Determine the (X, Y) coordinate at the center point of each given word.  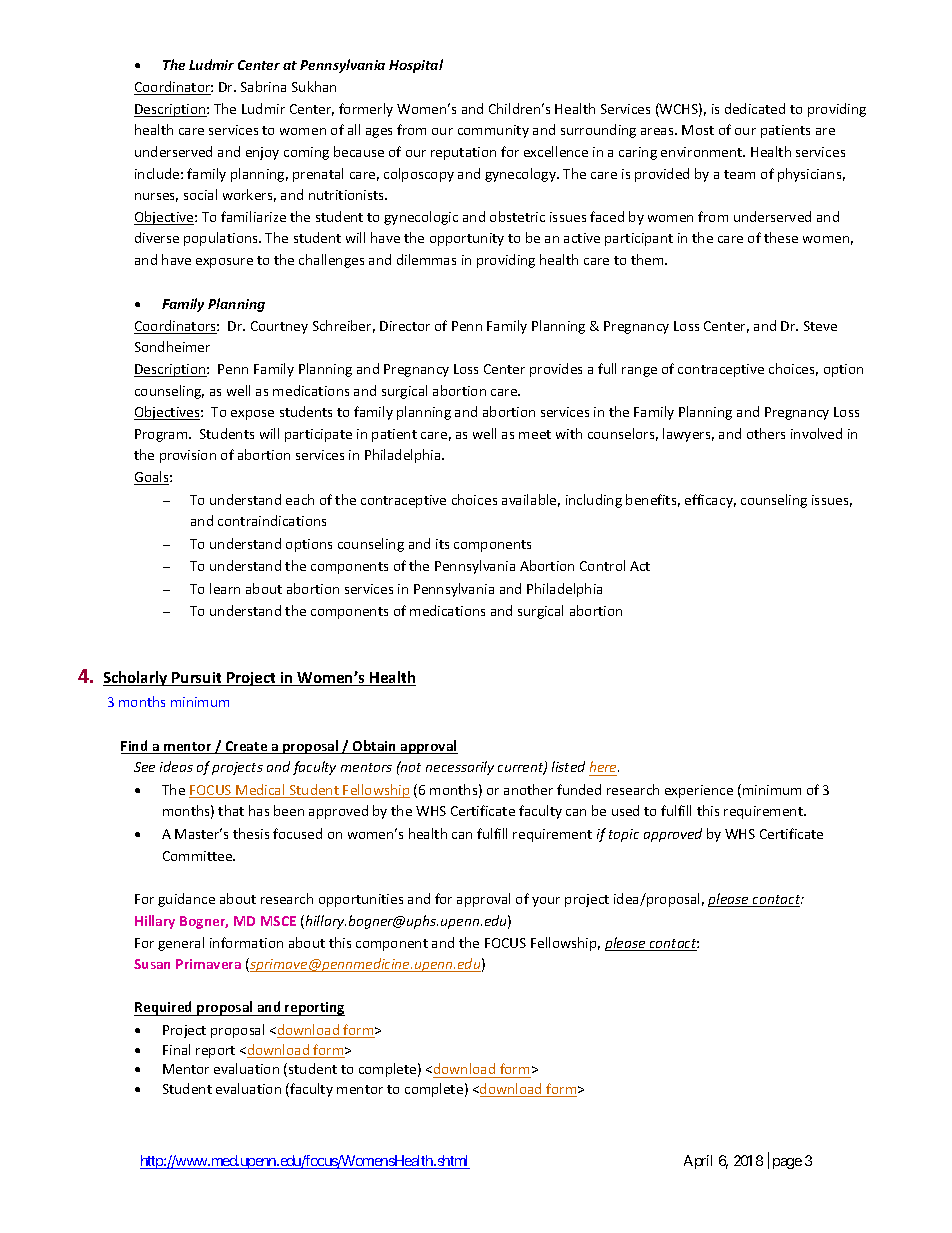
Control (602, 565)
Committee (199, 856)
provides (556, 370)
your (546, 902)
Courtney (279, 327)
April (698, 1162)
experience (699, 791)
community (493, 131)
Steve (820, 326)
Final (176, 1049)
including (594, 501)
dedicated (755, 108)
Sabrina (263, 86)
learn (225, 588)
